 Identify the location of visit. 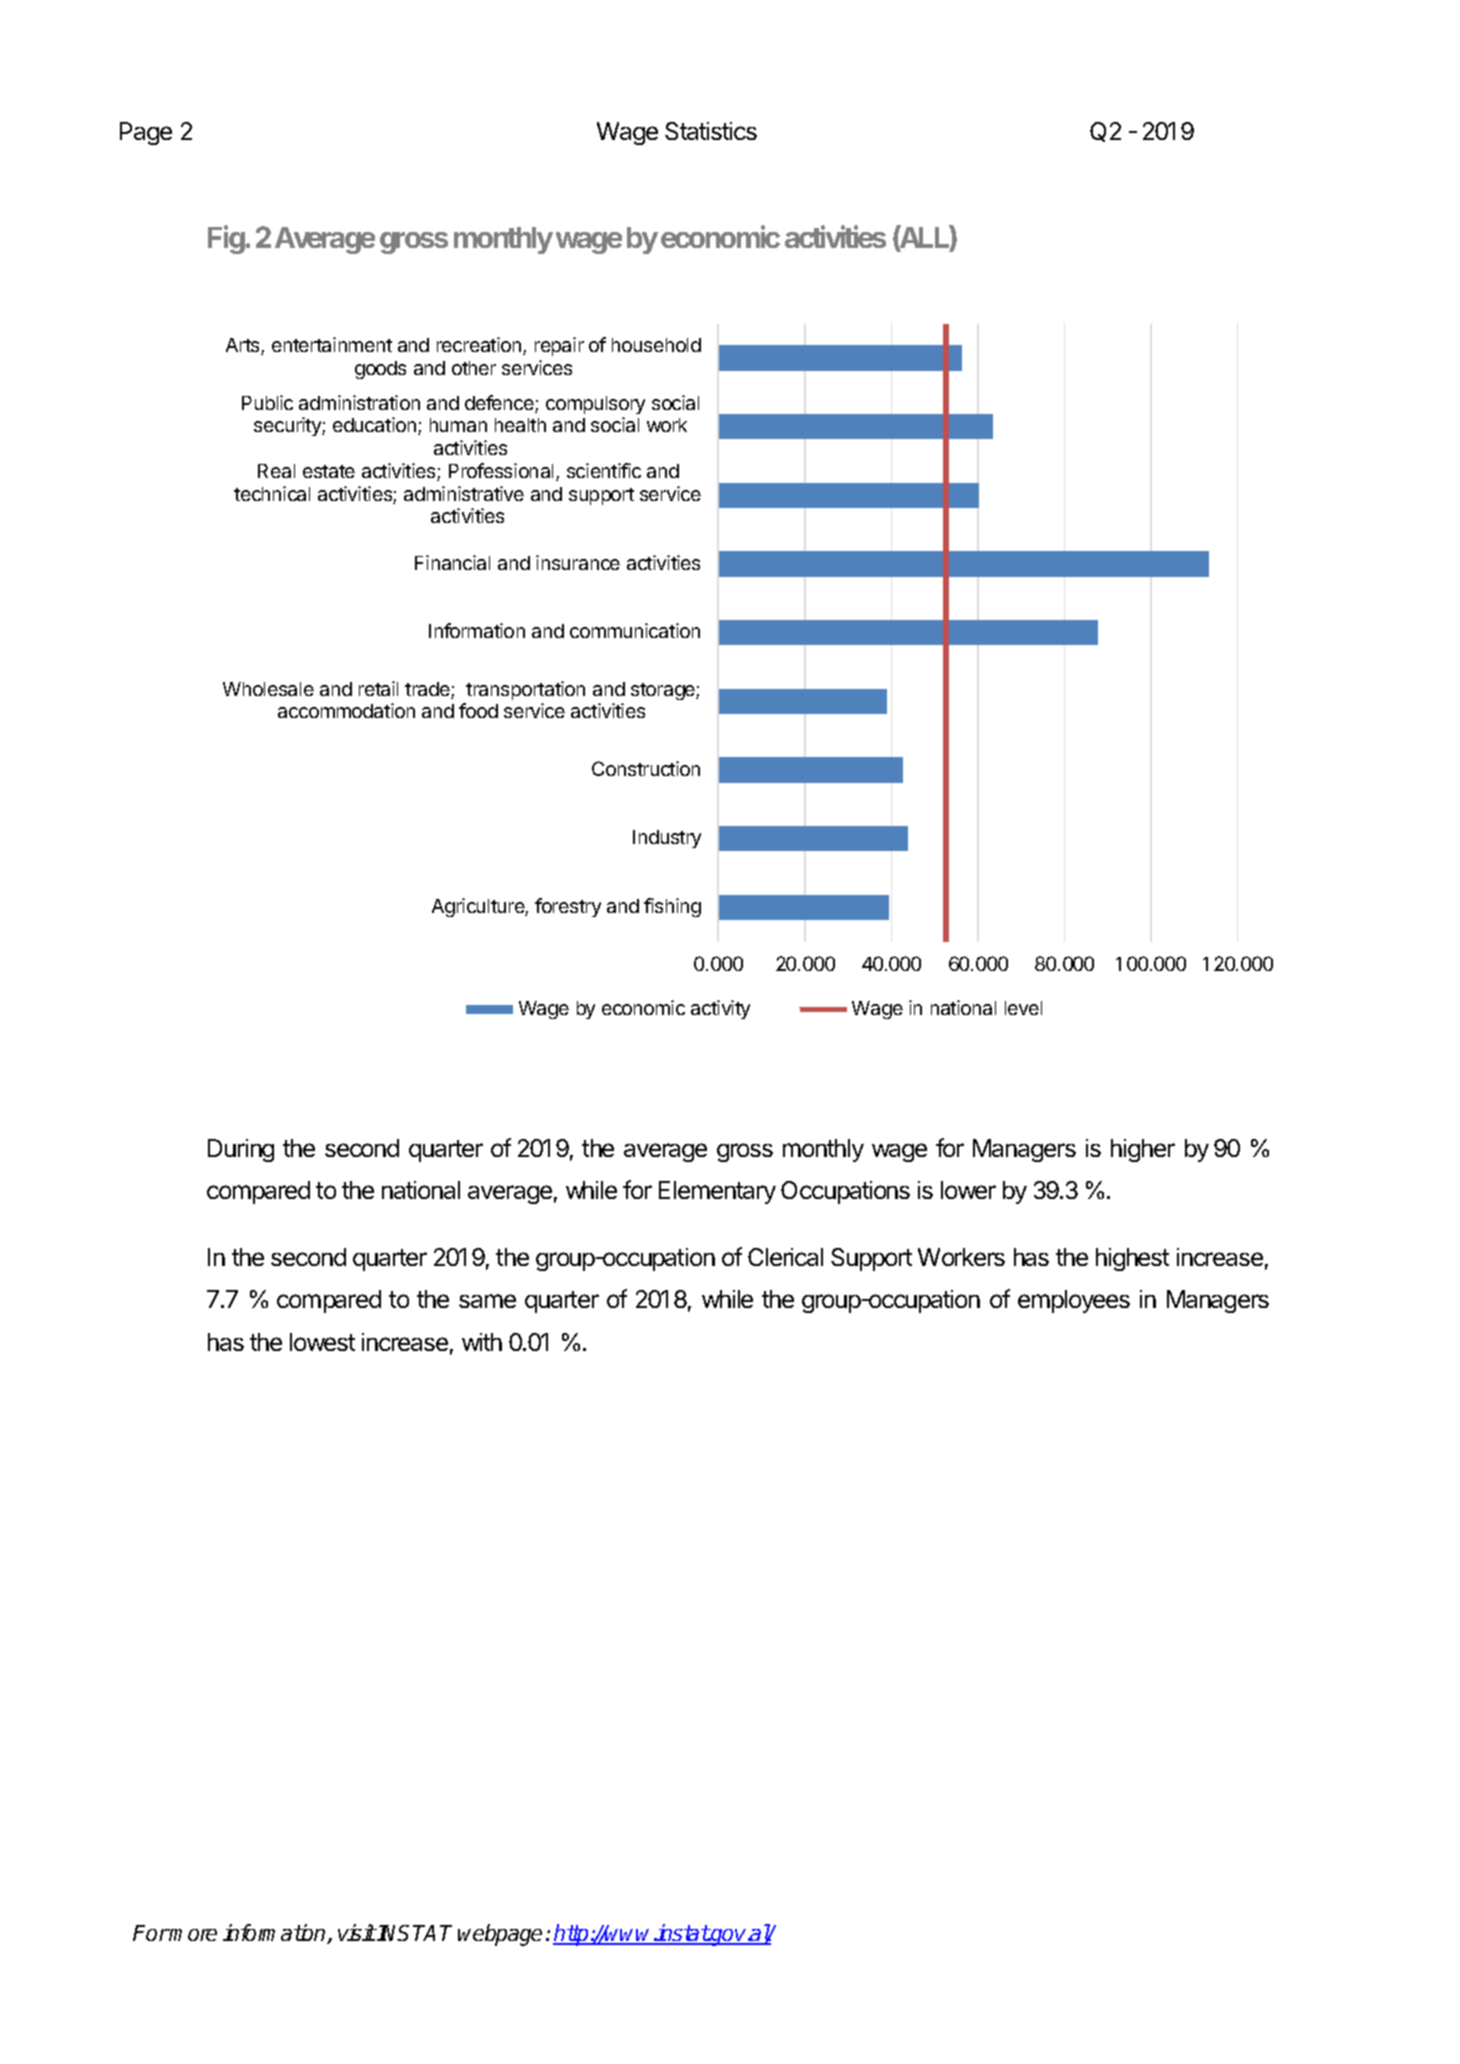
(357, 1932).
